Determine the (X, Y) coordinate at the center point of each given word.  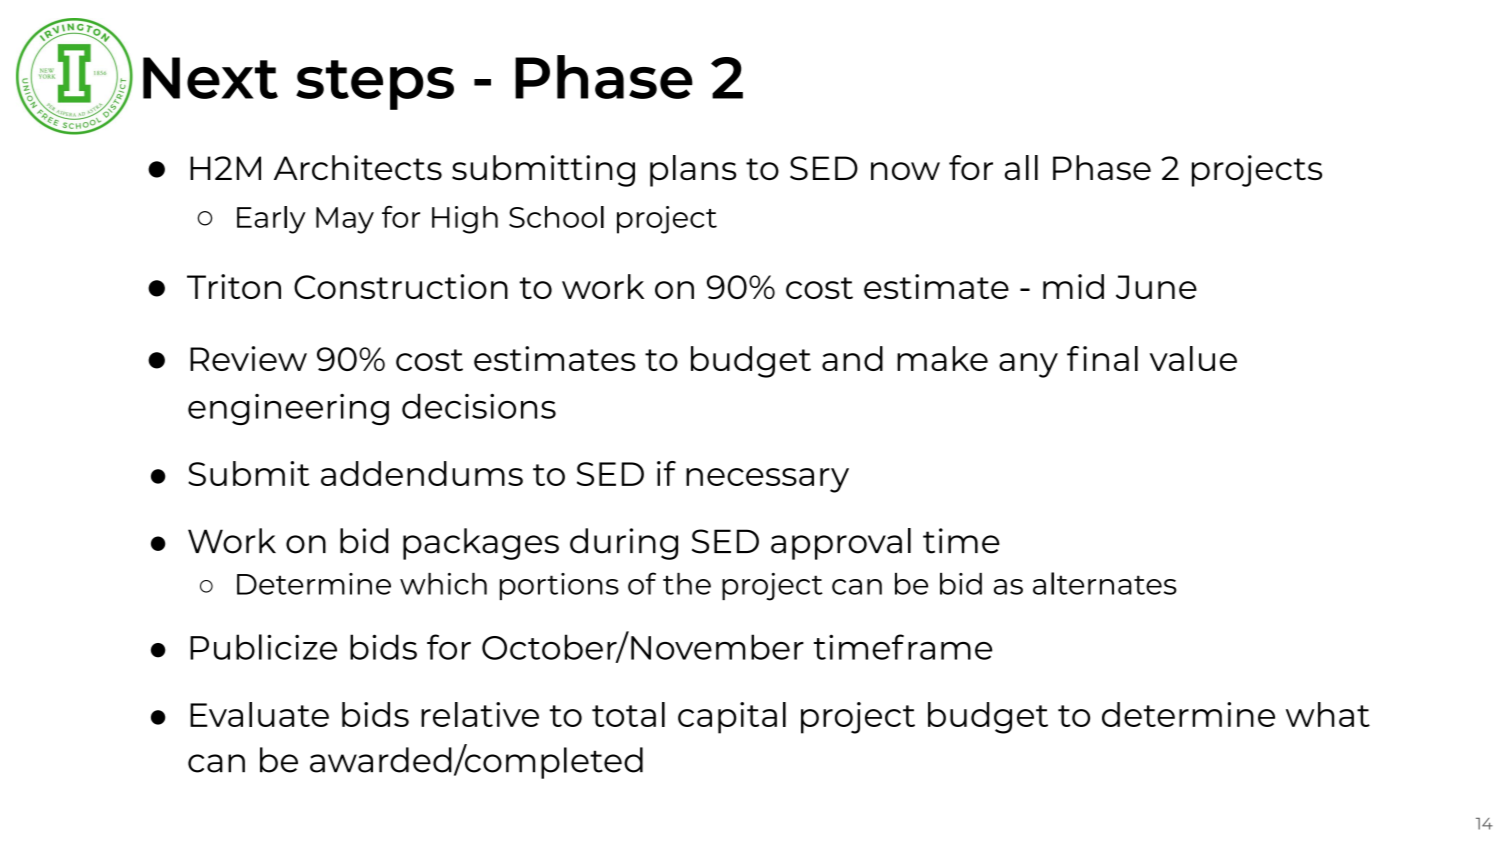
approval (841, 544)
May (345, 220)
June (1156, 287)
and (852, 358)
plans (693, 171)
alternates (1105, 583)
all (1021, 167)
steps (375, 85)
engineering (288, 409)
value (1193, 358)
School (556, 217)
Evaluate (259, 714)
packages (481, 544)
